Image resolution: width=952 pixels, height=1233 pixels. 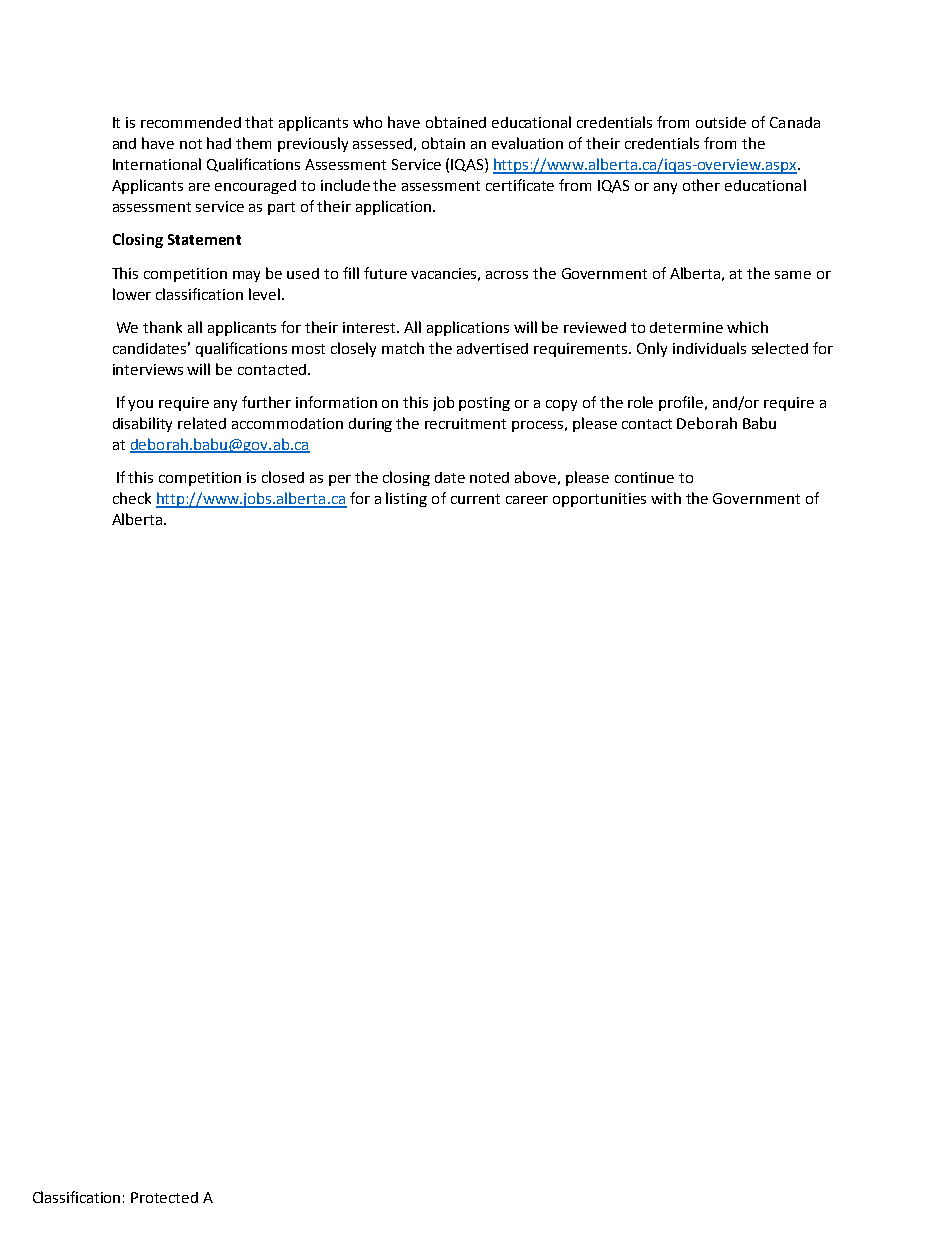 What do you see at coordinates (527, 143) in the screenshot?
I see `evaluation` at bounding box center [527, 143].
